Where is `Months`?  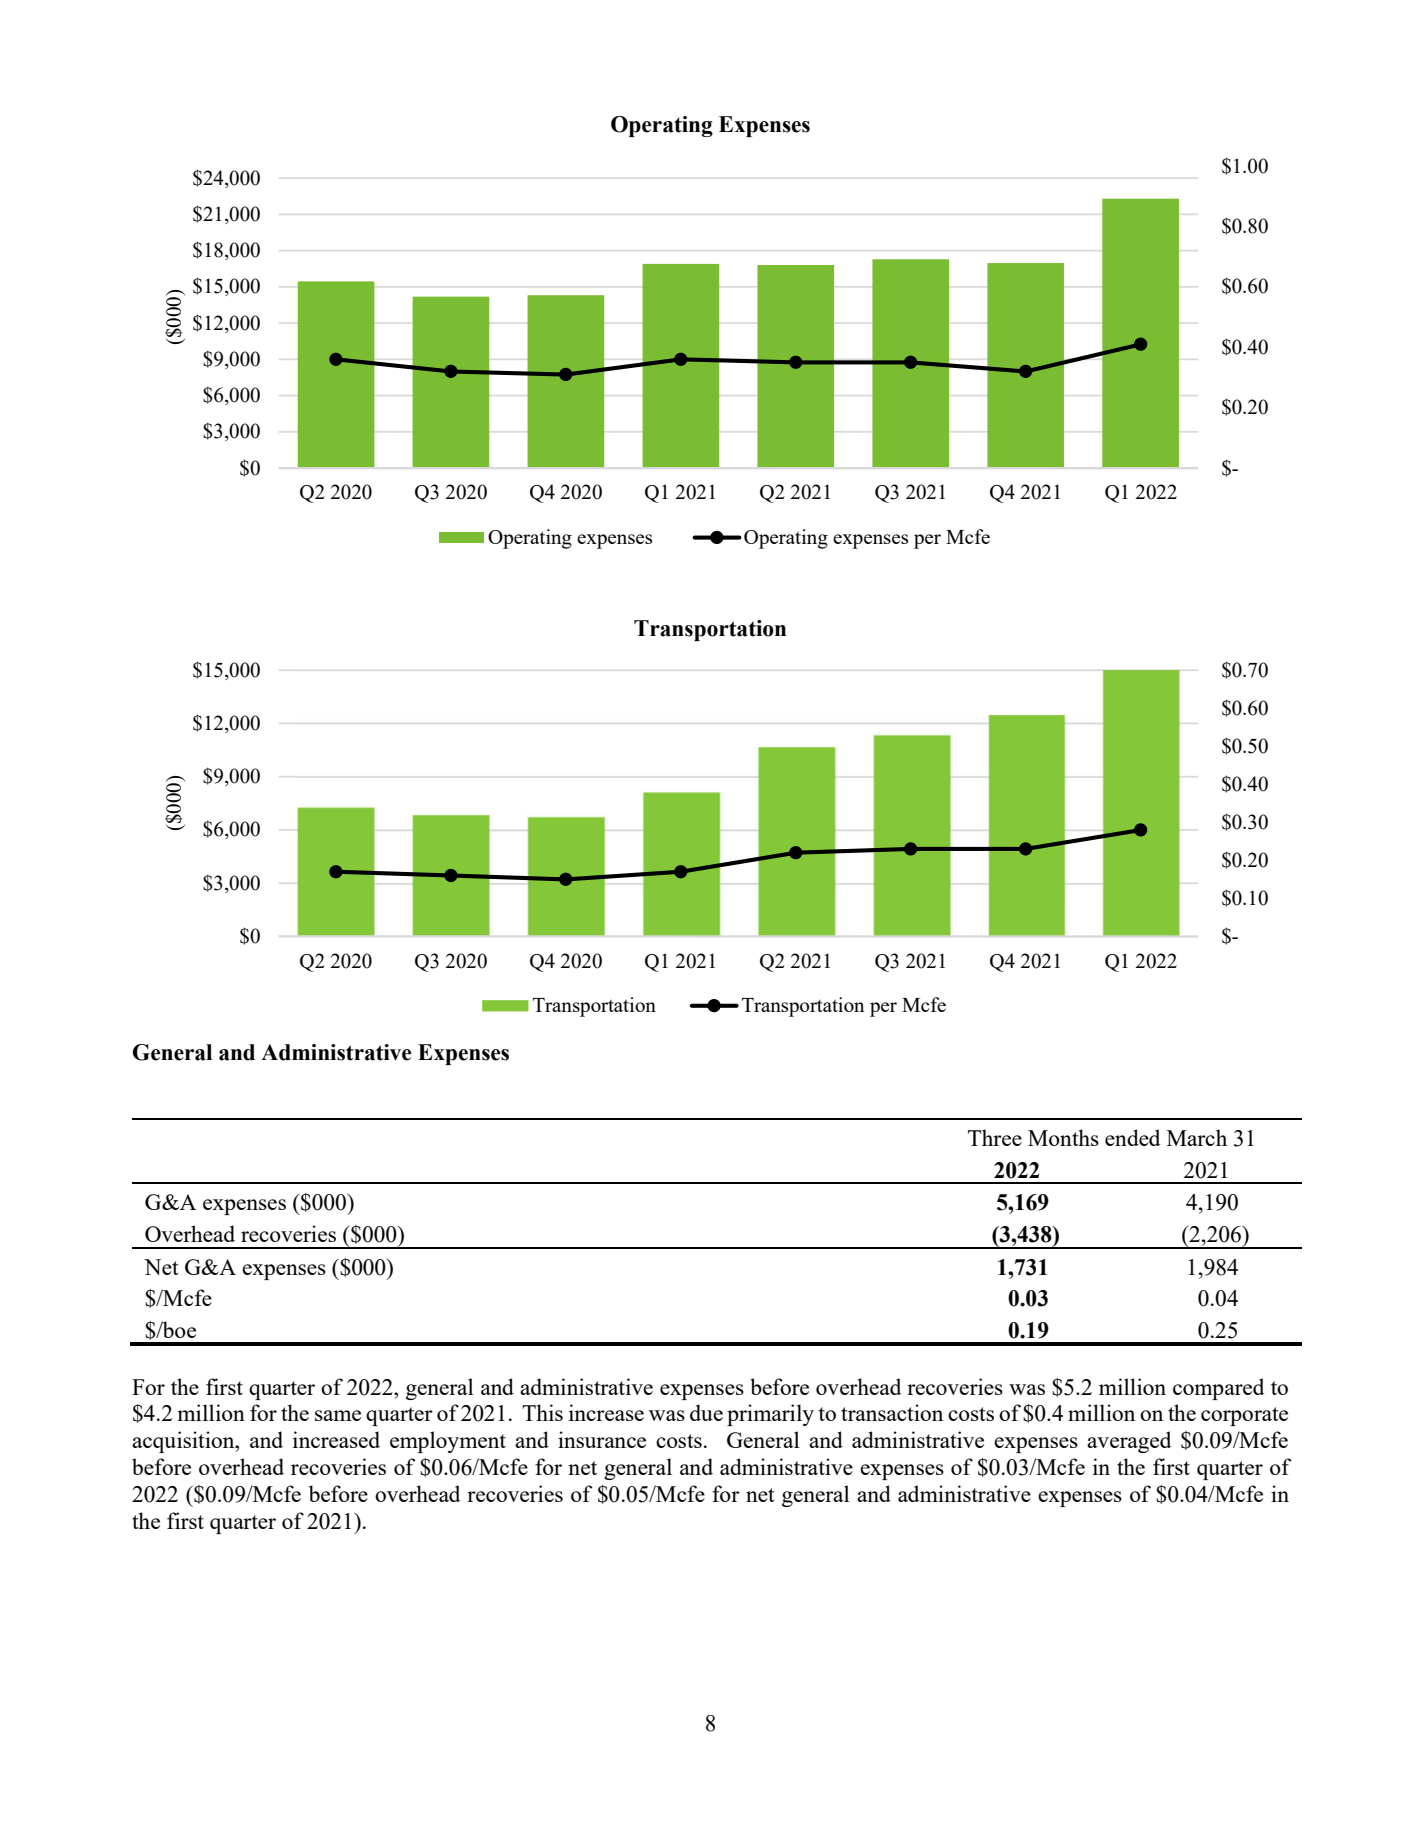 Months is located at coordinates (1063, 1137).
